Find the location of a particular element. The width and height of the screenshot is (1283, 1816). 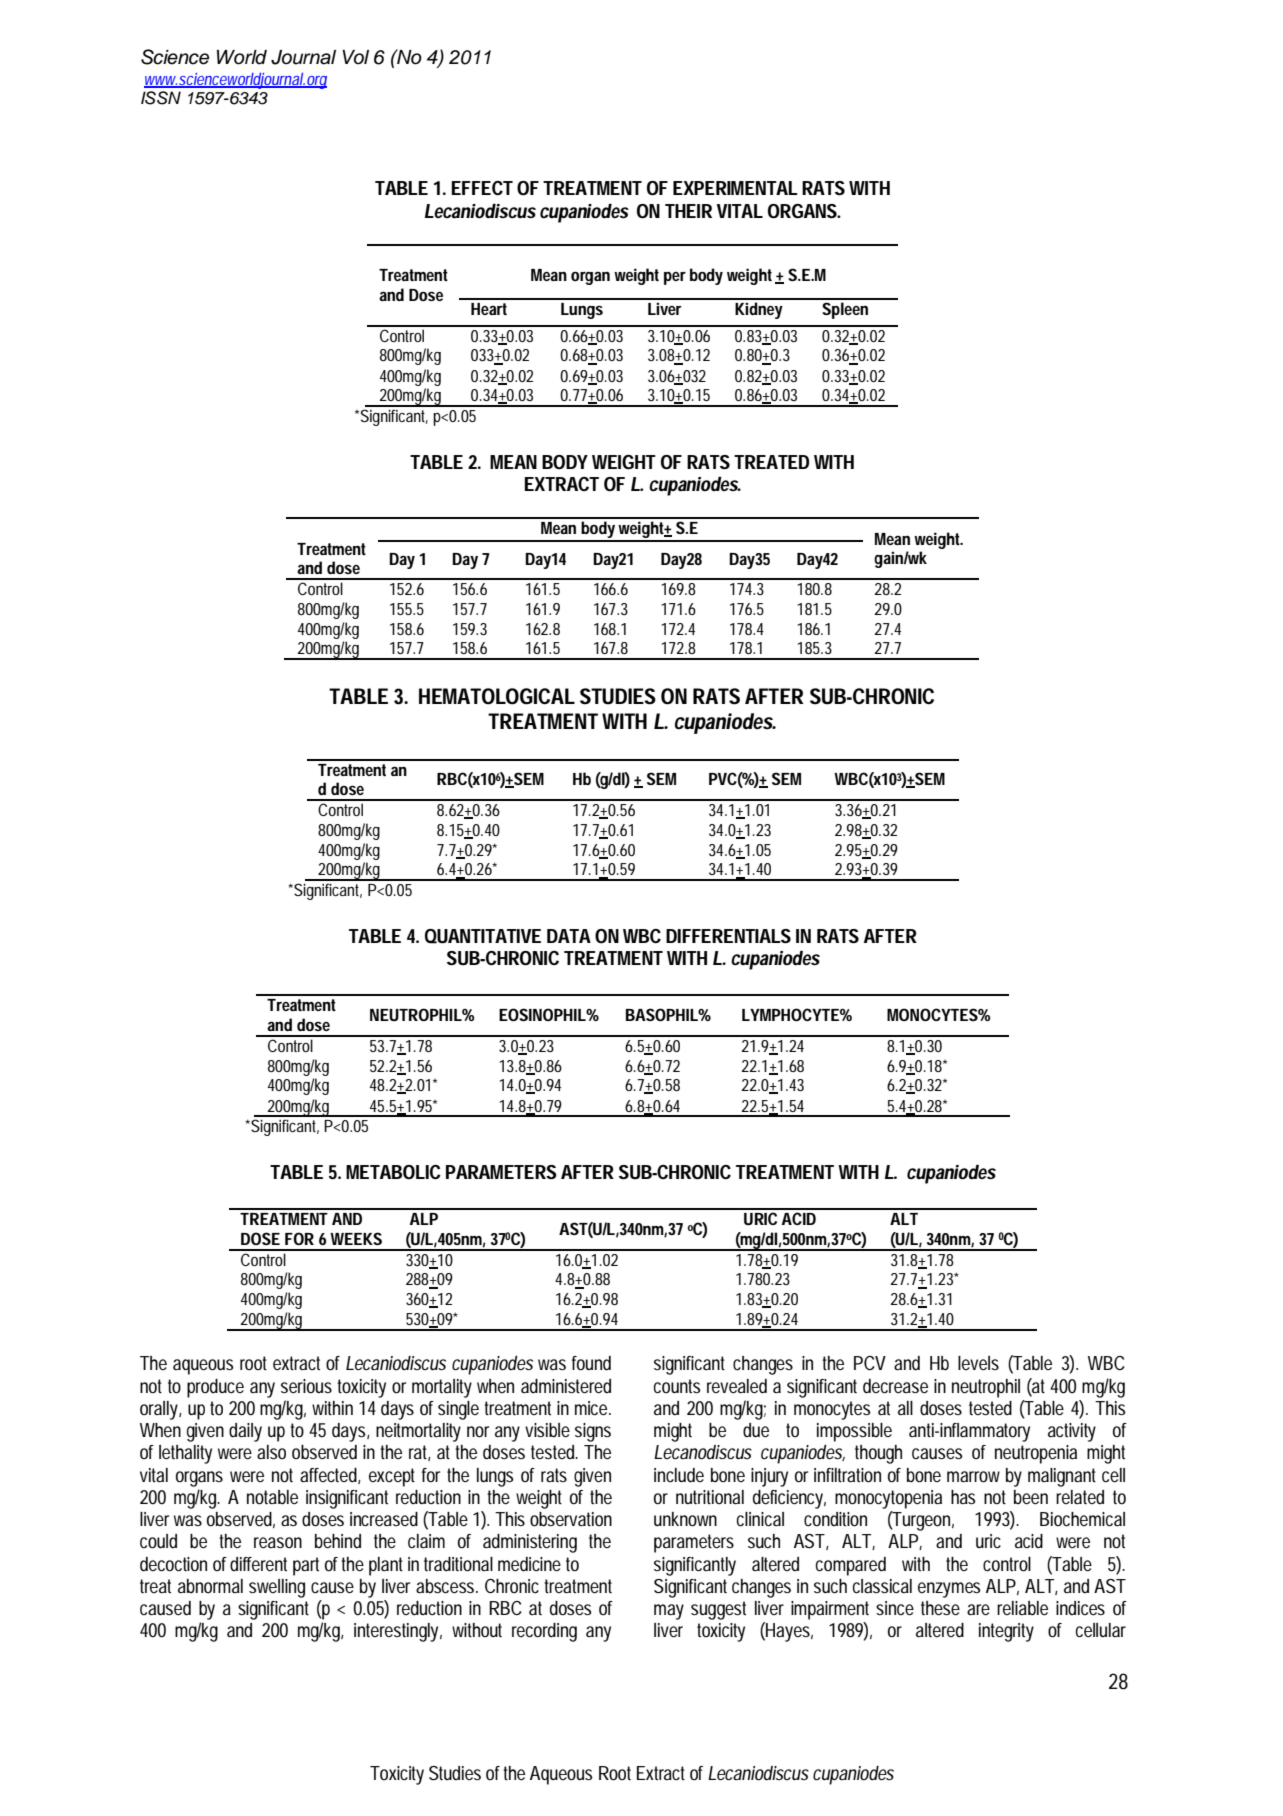

levels is located at coordinates (978, 1363).
